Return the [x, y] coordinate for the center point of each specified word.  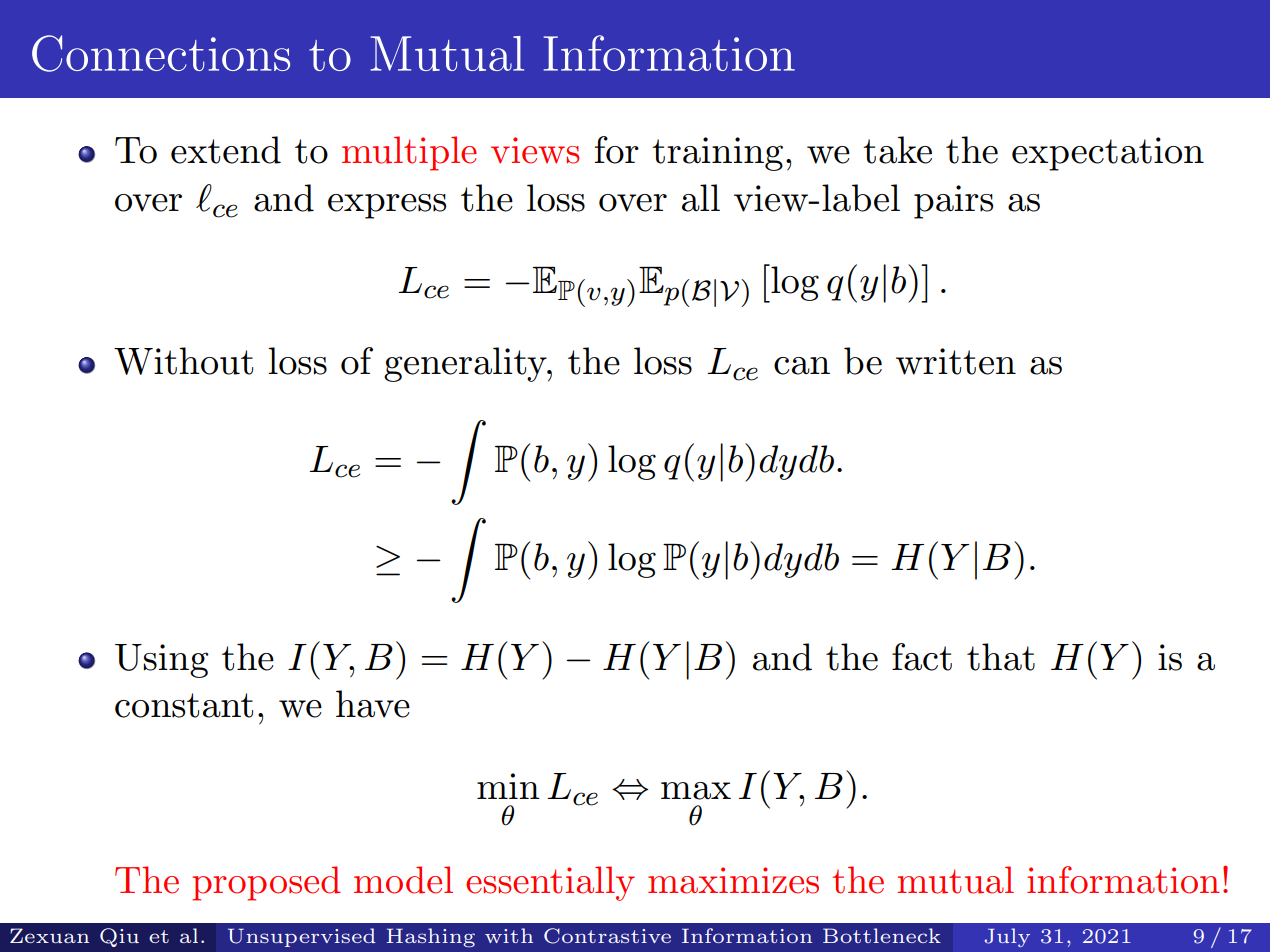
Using [162, 661]
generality [466, 364]
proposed [266, 883]
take [897, 150]
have [373, 704]
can [802, 366]
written [956, 361]
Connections [161, 53]
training [717, 154]
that [1001, 657]
